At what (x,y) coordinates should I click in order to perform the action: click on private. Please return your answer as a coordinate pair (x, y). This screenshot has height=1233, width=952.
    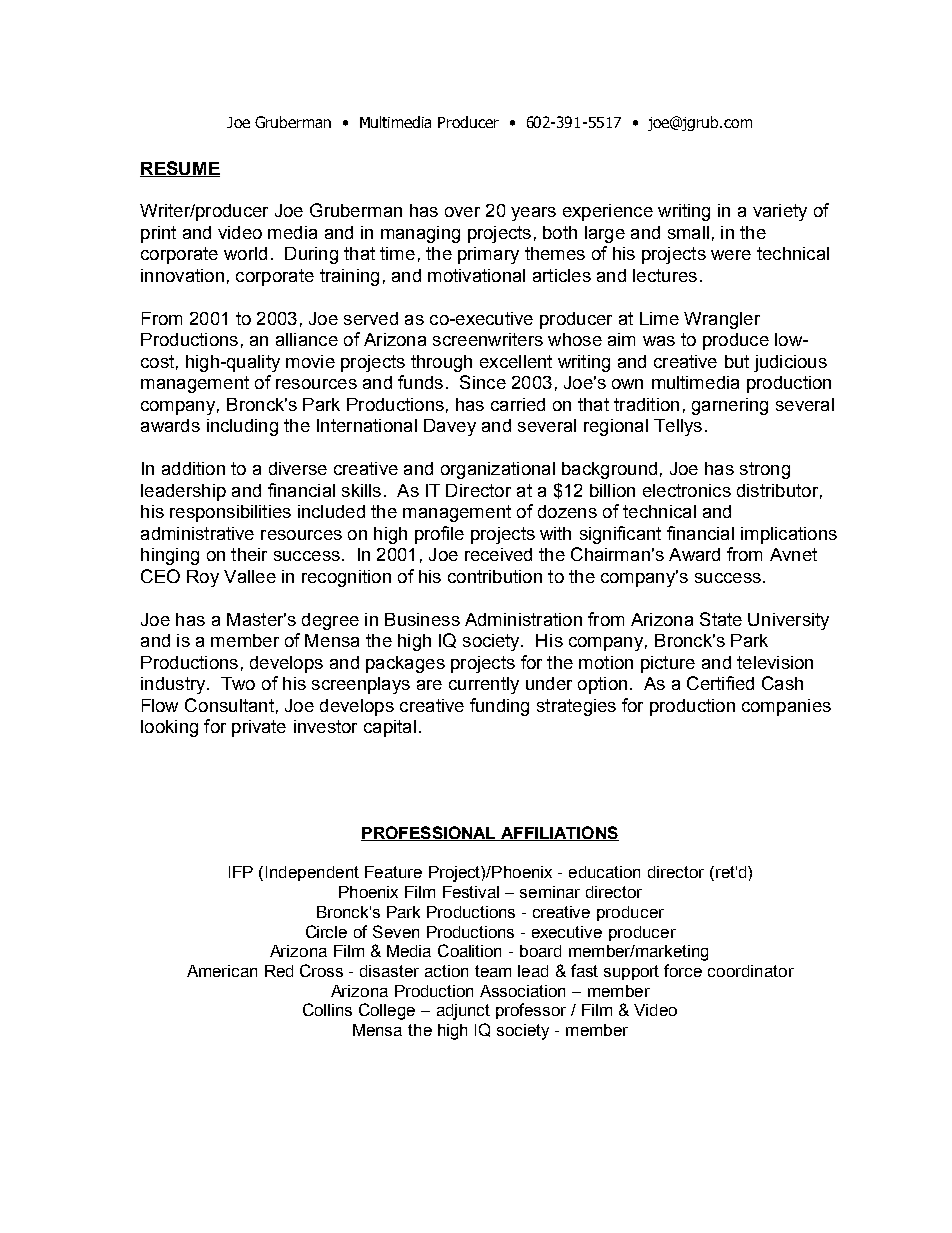
    Looking at the image, I should click on (259, 728).
